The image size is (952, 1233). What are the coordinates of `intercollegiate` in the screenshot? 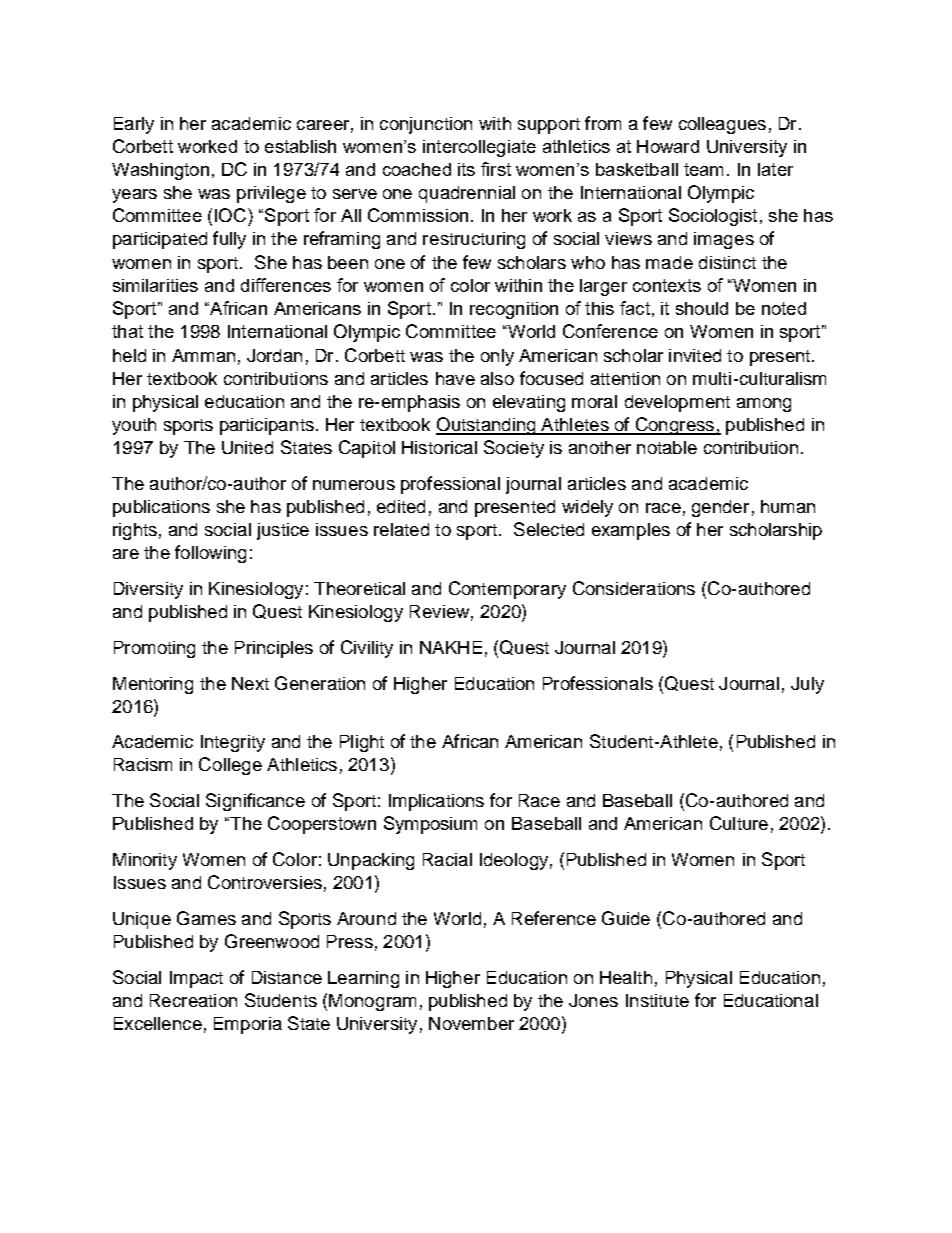 It's located at (479, 148).
